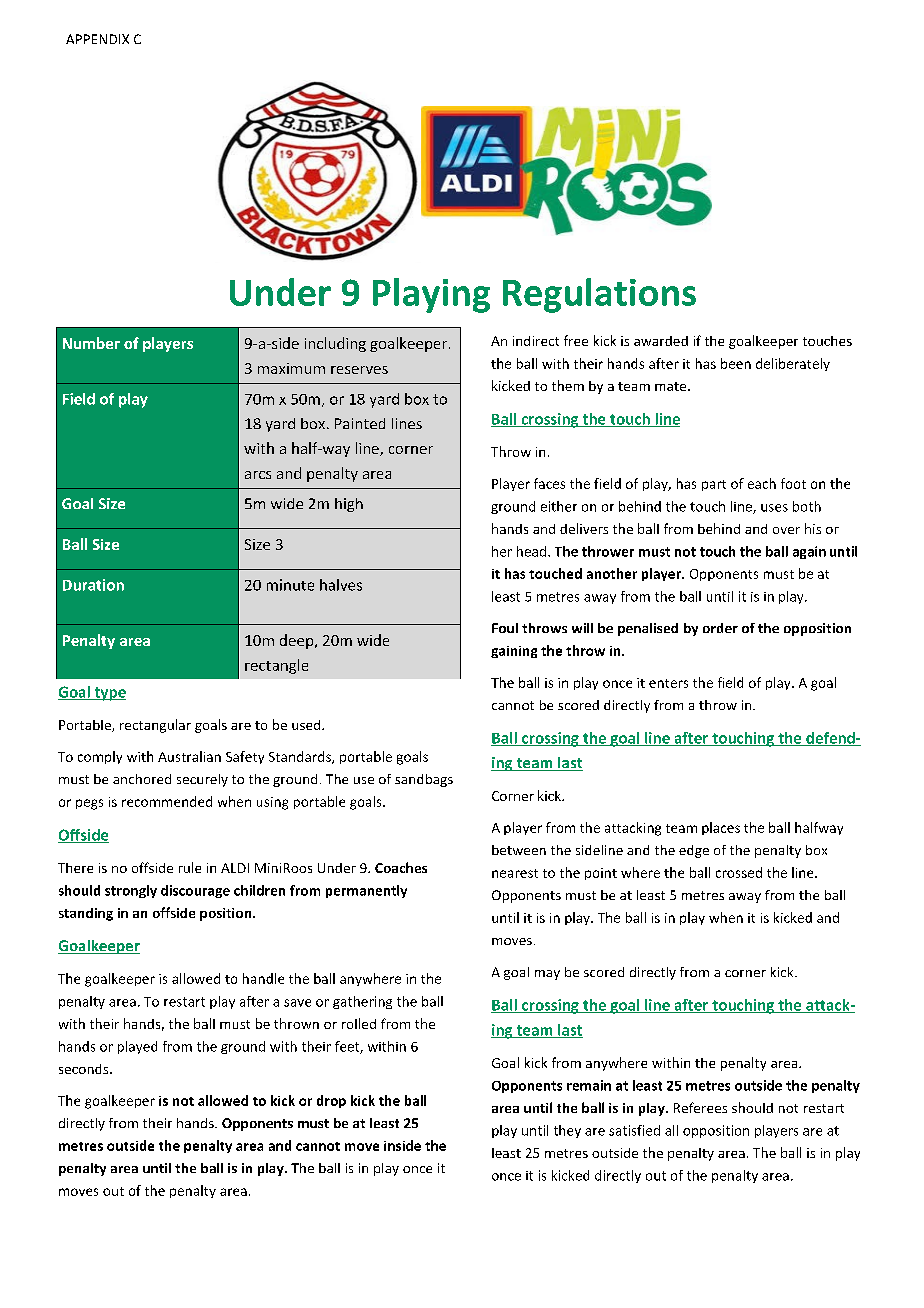 The image size is (924, 1308). What do you see at coordinates (93, 585) in the screenshot?
I see `Duration` at bounding box center [93, 585].
